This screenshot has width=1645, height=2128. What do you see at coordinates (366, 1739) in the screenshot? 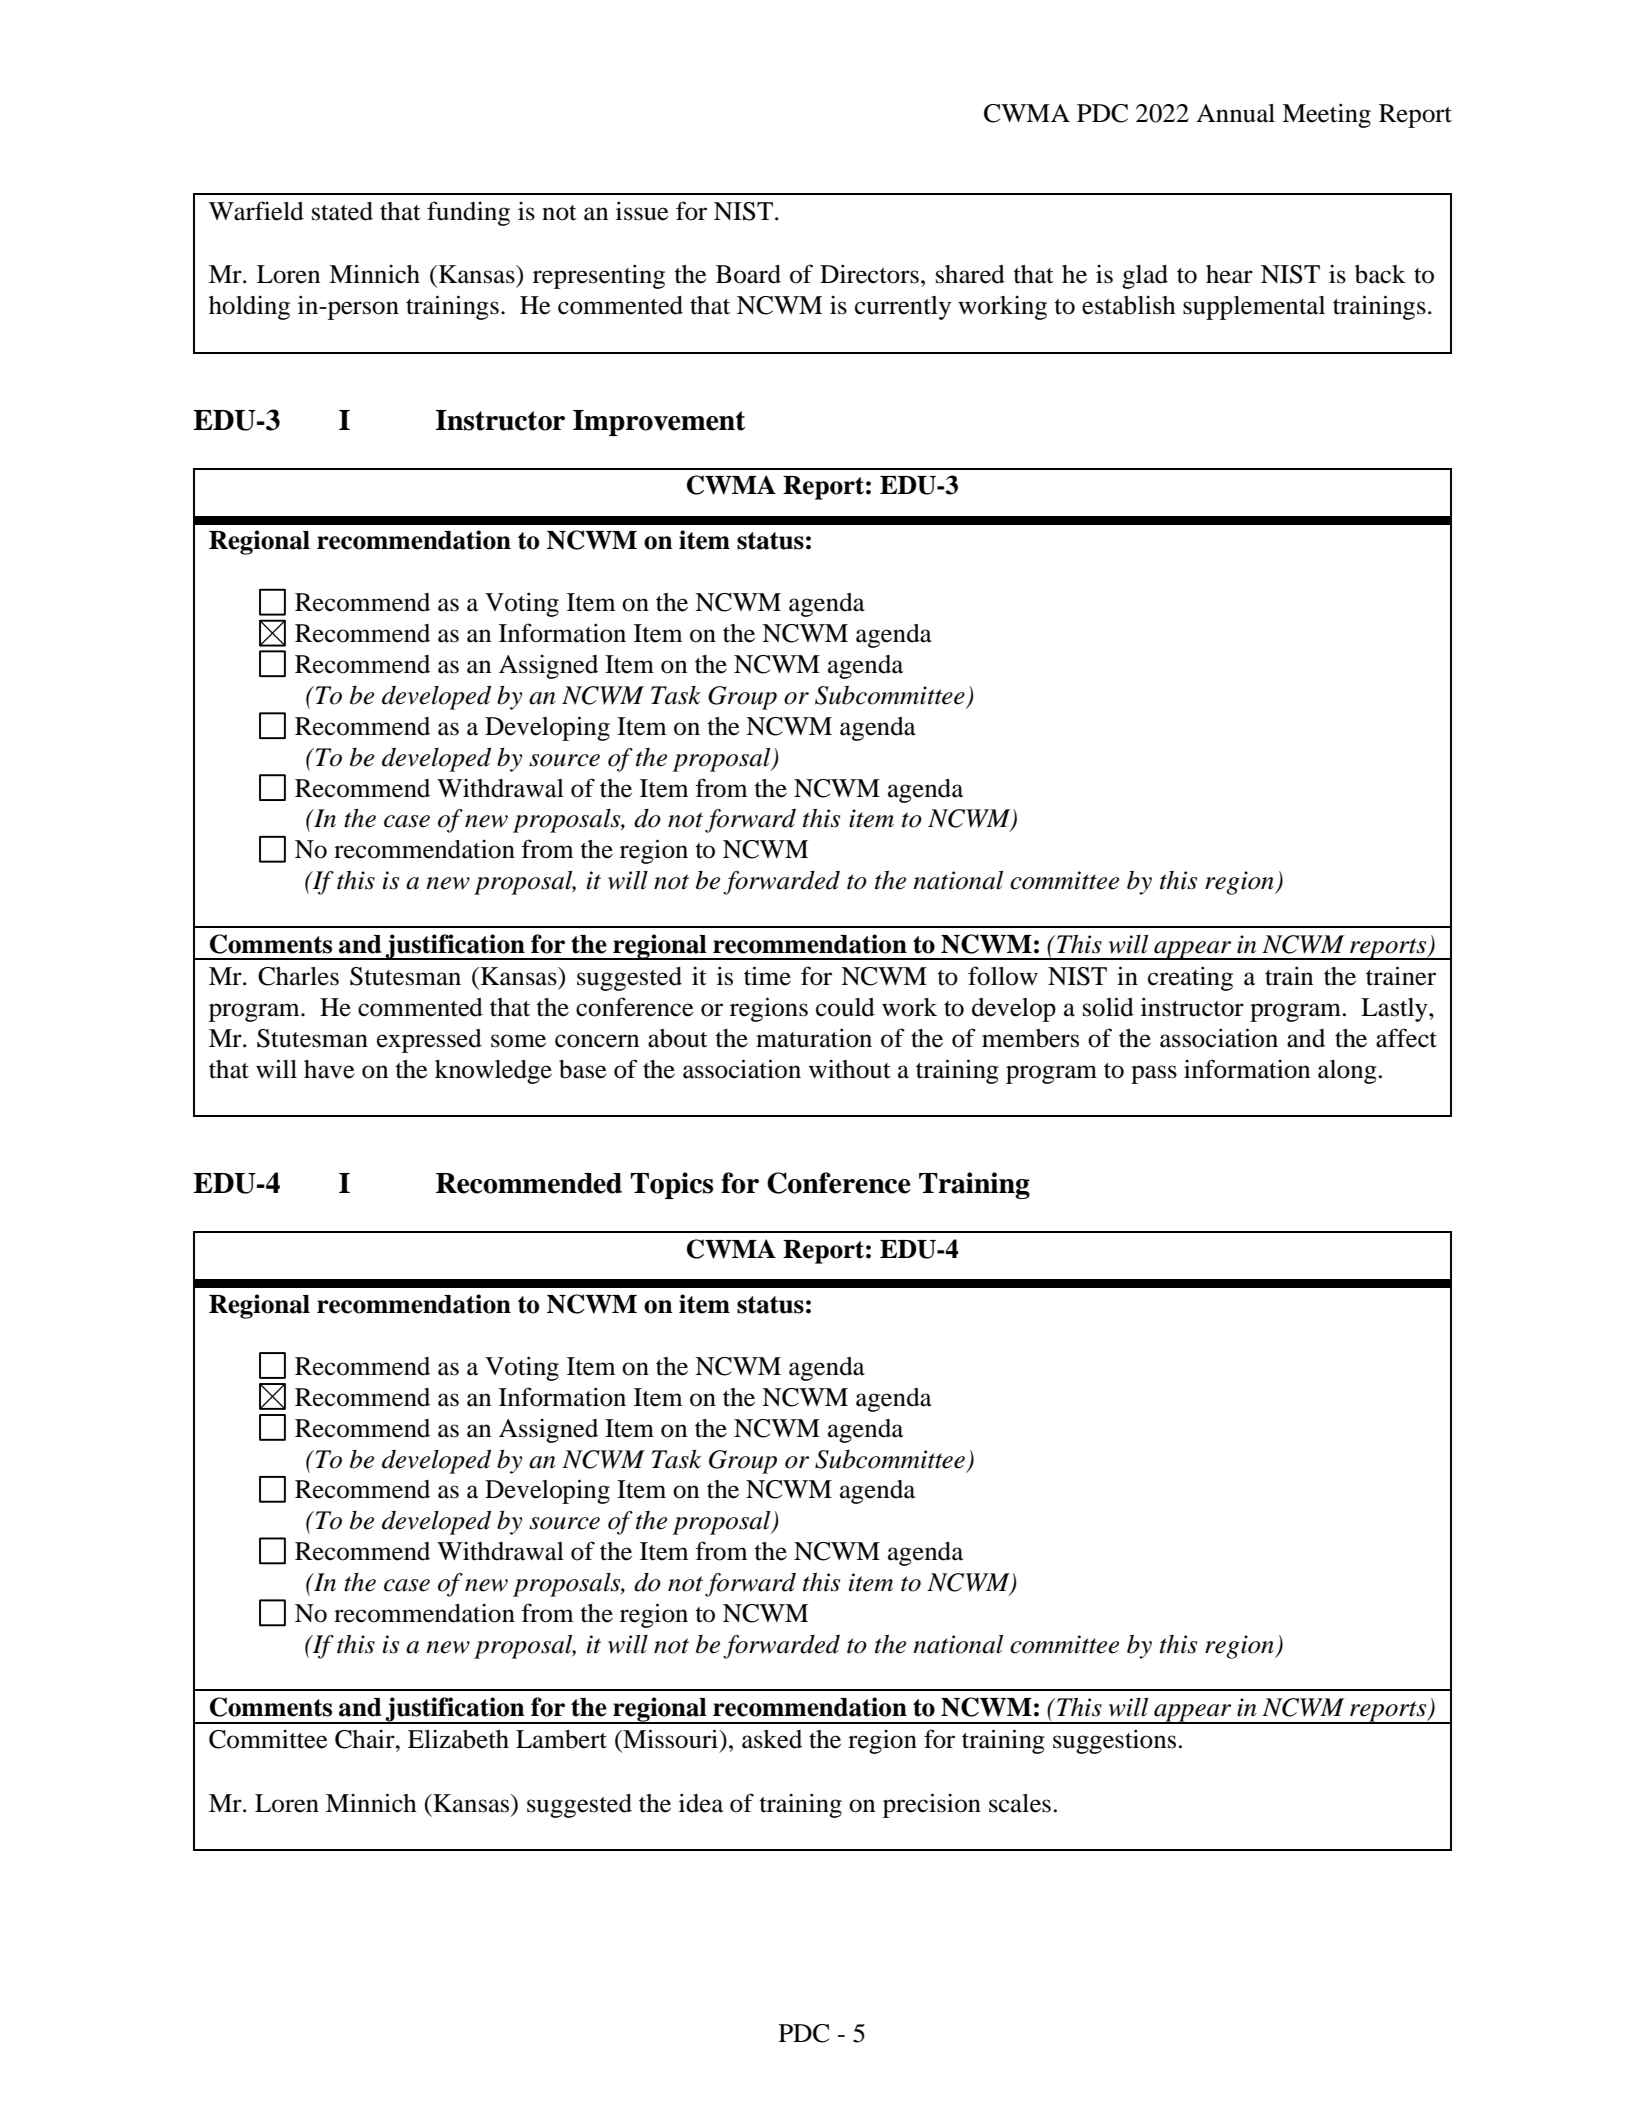
I see `Chair` at bounding box center [366, 1739].
